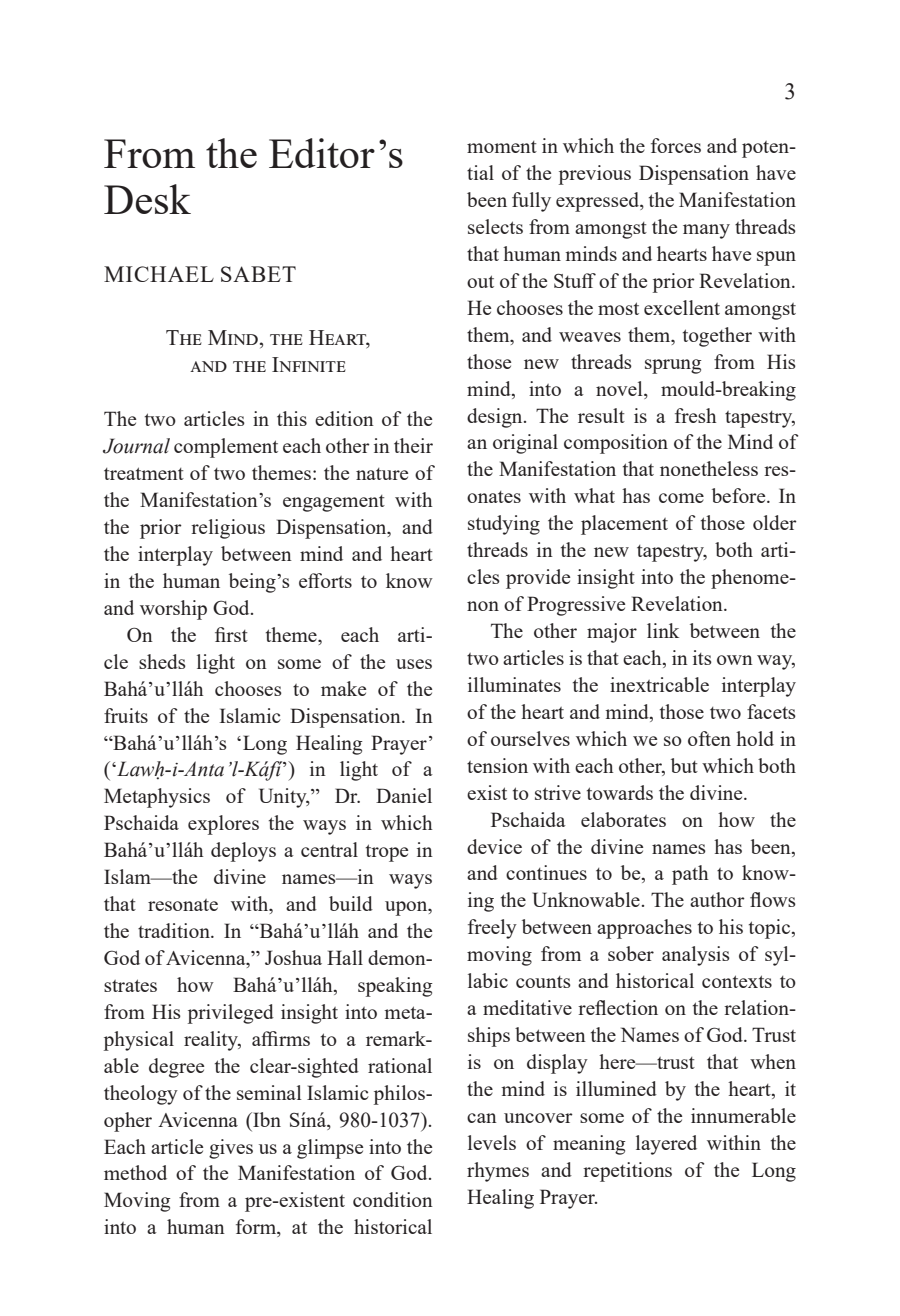  What do you see at coordinates (414, 664) in the image?
I see `uses` at bounding box center [414, 664].
